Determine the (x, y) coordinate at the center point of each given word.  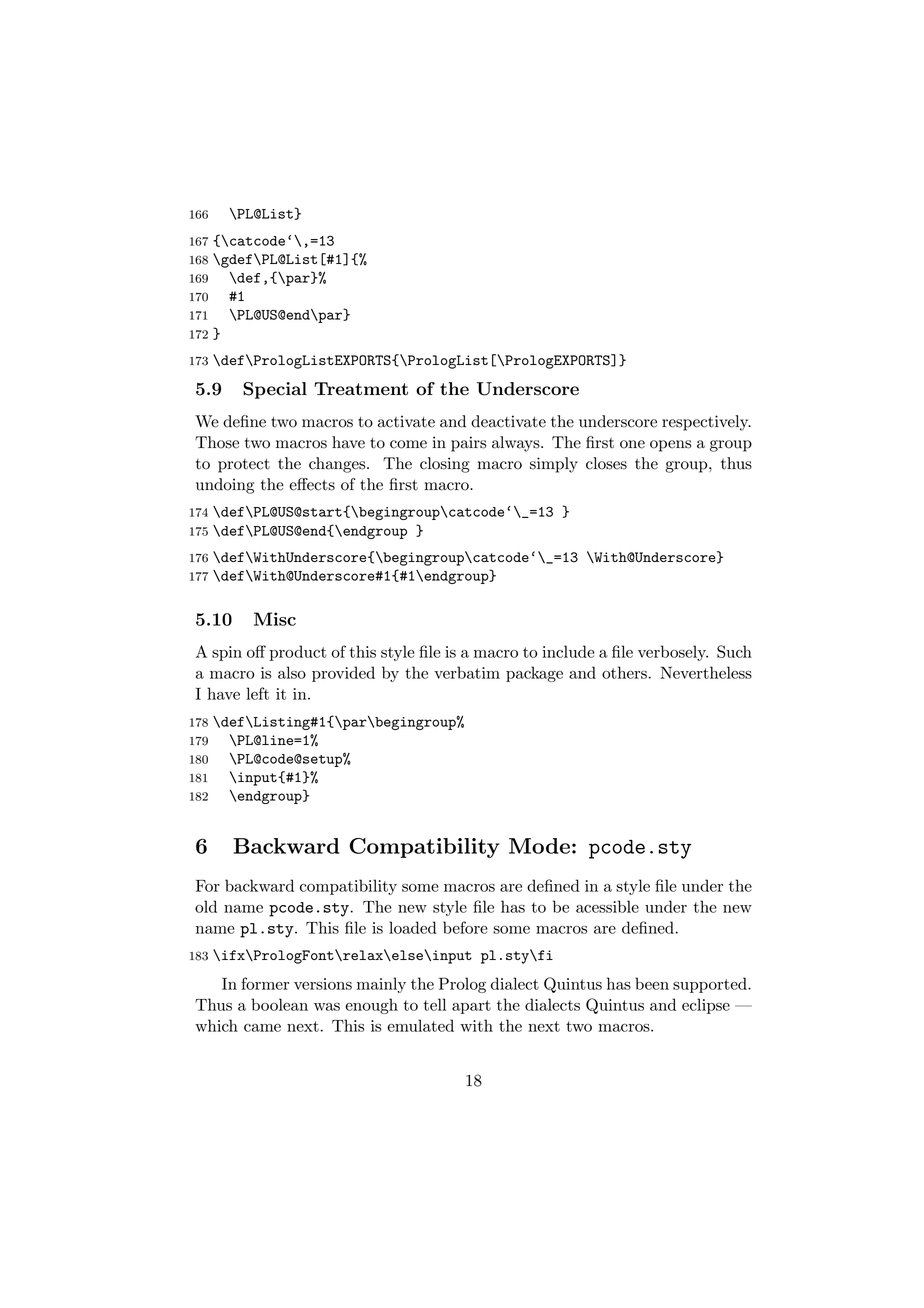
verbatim (467, 672)
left (257, 693)
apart (471, 1007)
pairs (468, 444)
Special (275, 390)
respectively (706, 423)
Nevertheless (706, 672)
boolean (279, 1004)
